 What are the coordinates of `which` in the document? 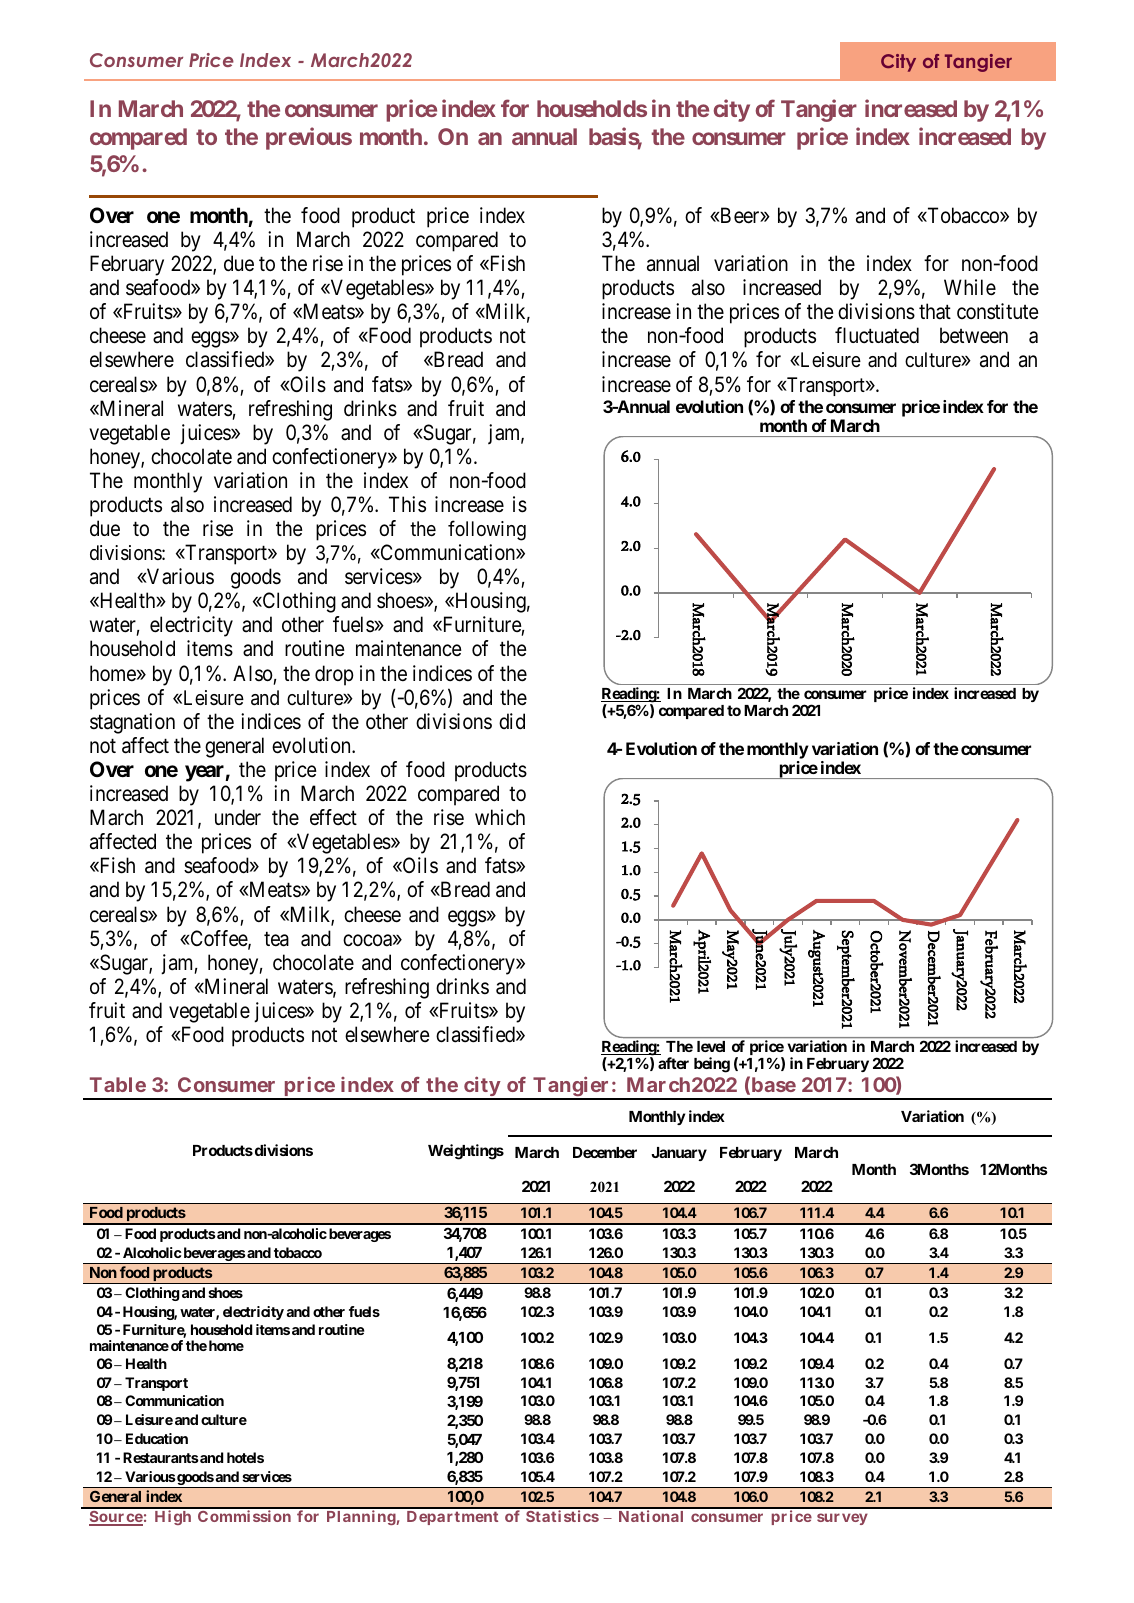 It's located at (500, 817).
